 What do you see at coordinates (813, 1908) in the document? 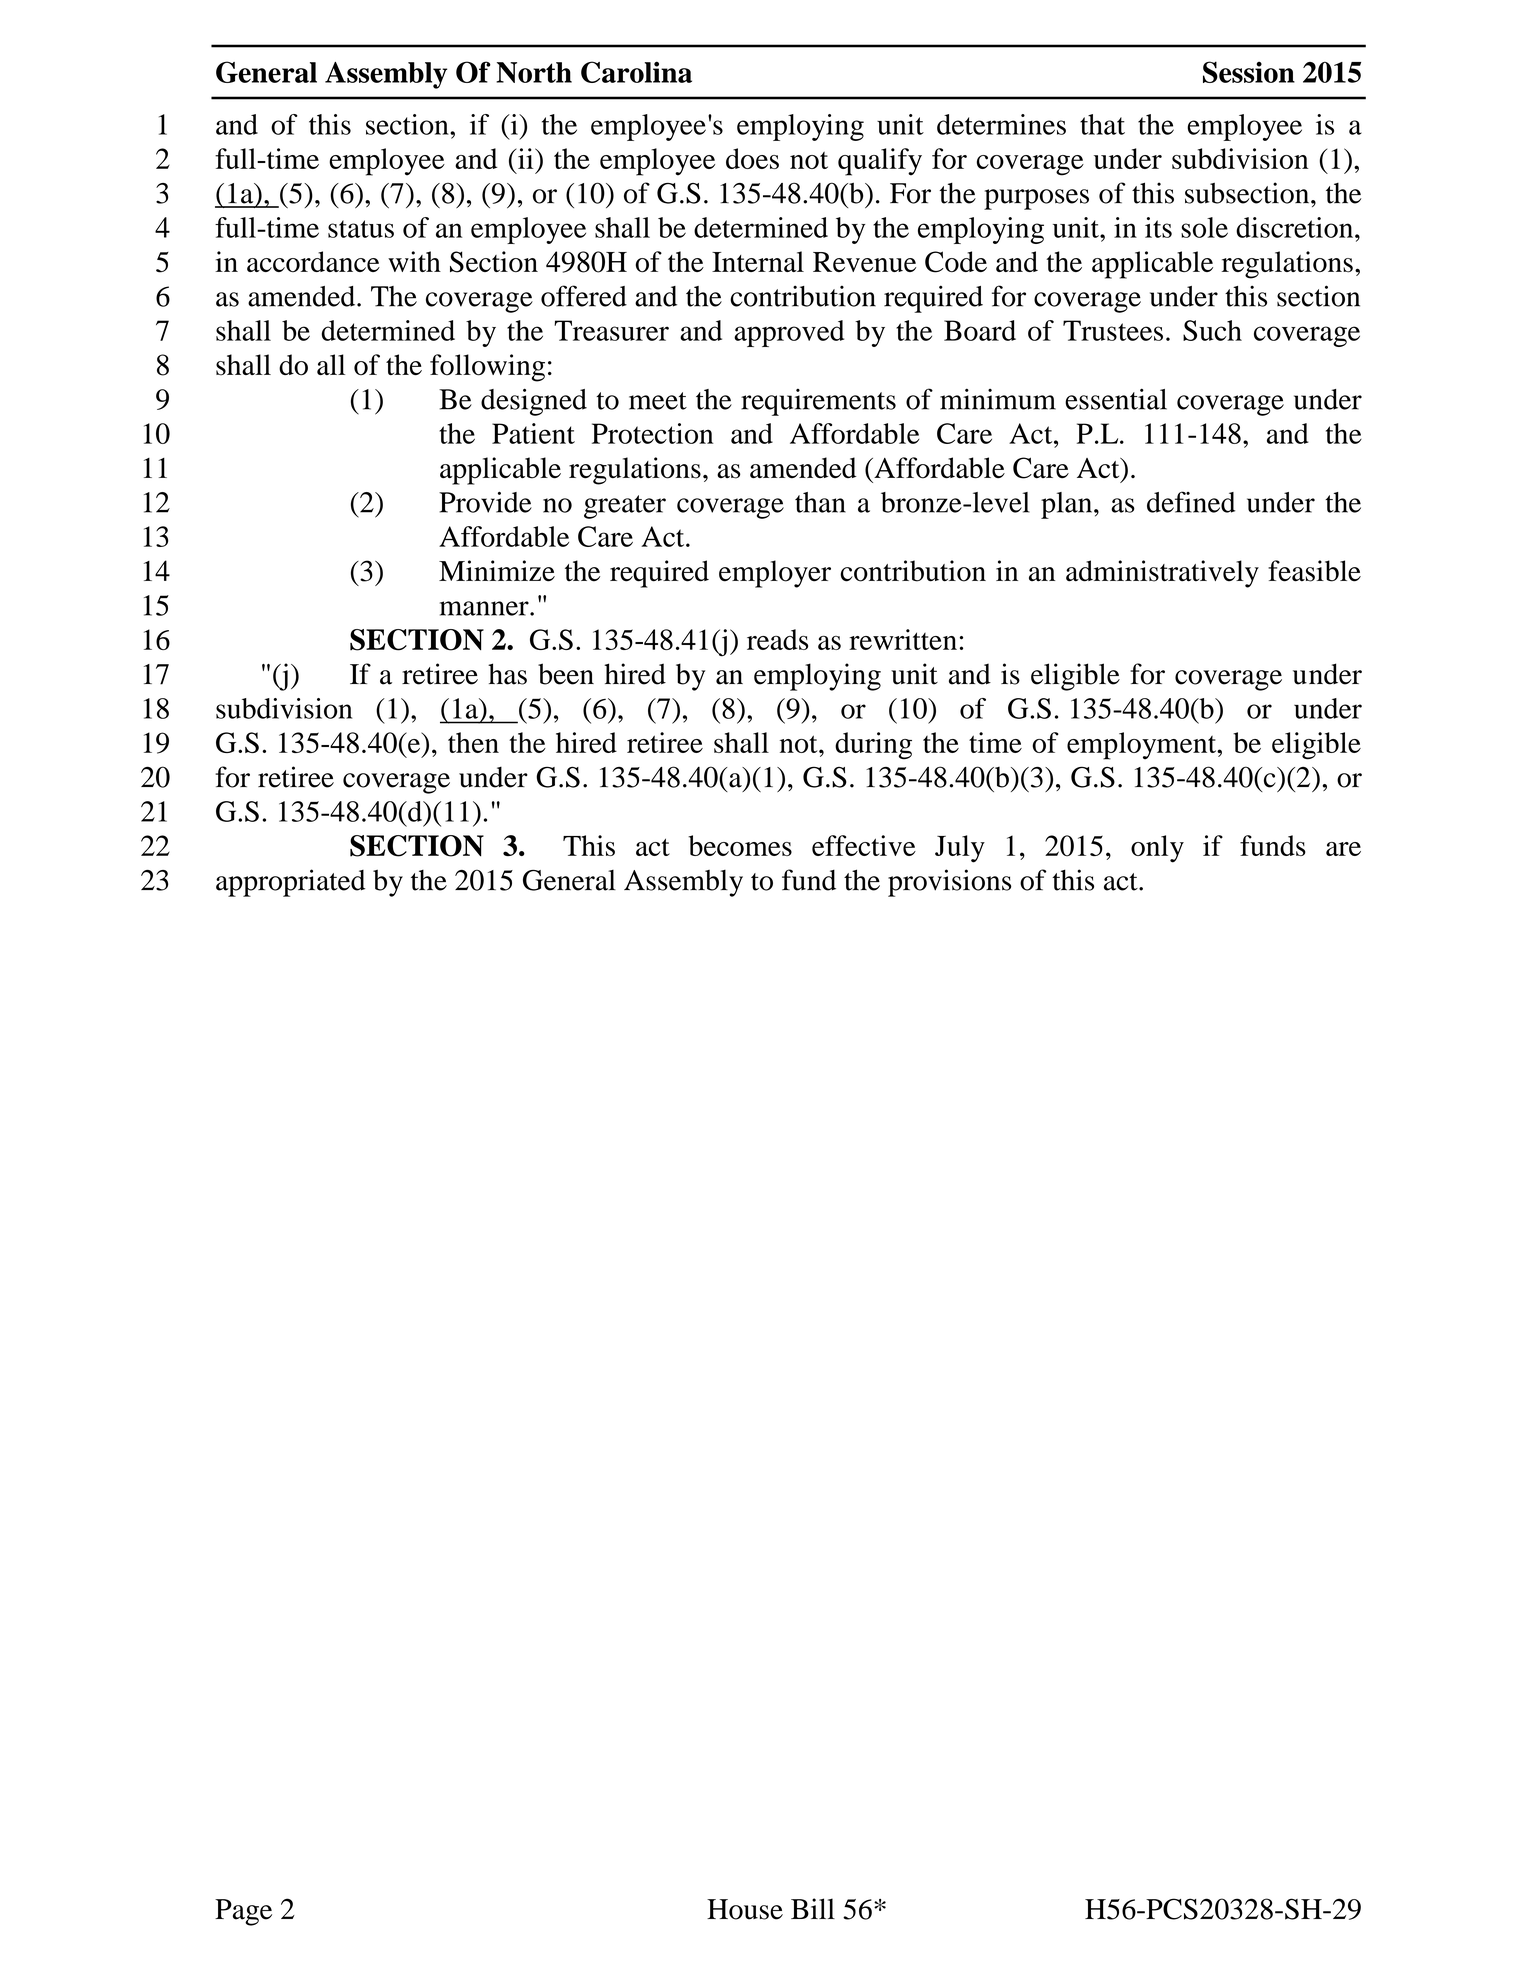
I see `Bill` at bounding box center [813, 1908].
